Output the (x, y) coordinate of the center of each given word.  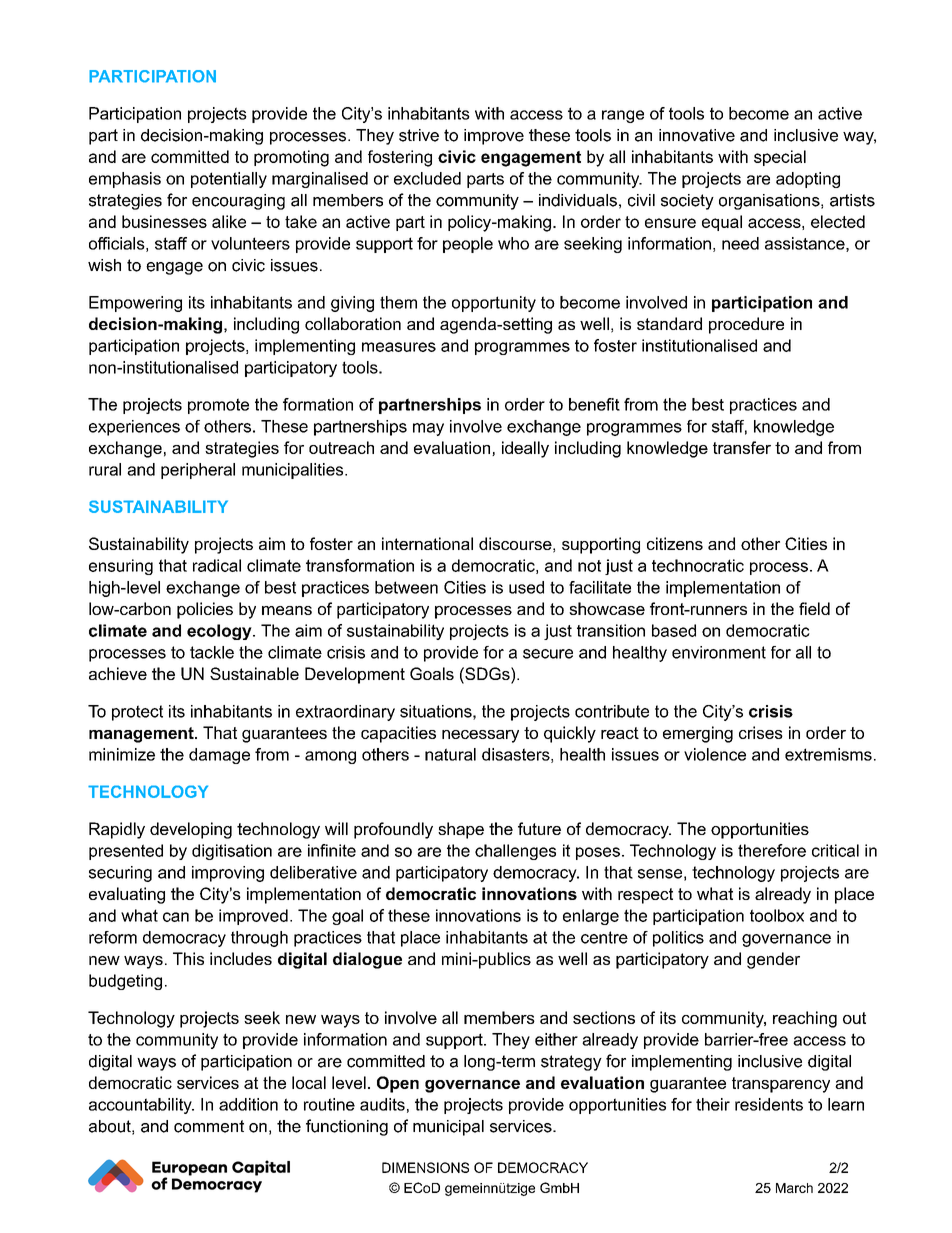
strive (419, 135)
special (780, 158)
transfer (742, 447)
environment (719, 652)
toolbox (777, 915)
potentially (229, 180)
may (428, 429)
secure (548, 654)
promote (218, 406)
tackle (212, 652)
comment (209, 1126)
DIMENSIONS (425, 1167)
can (176, 917)
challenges (515, 852)
